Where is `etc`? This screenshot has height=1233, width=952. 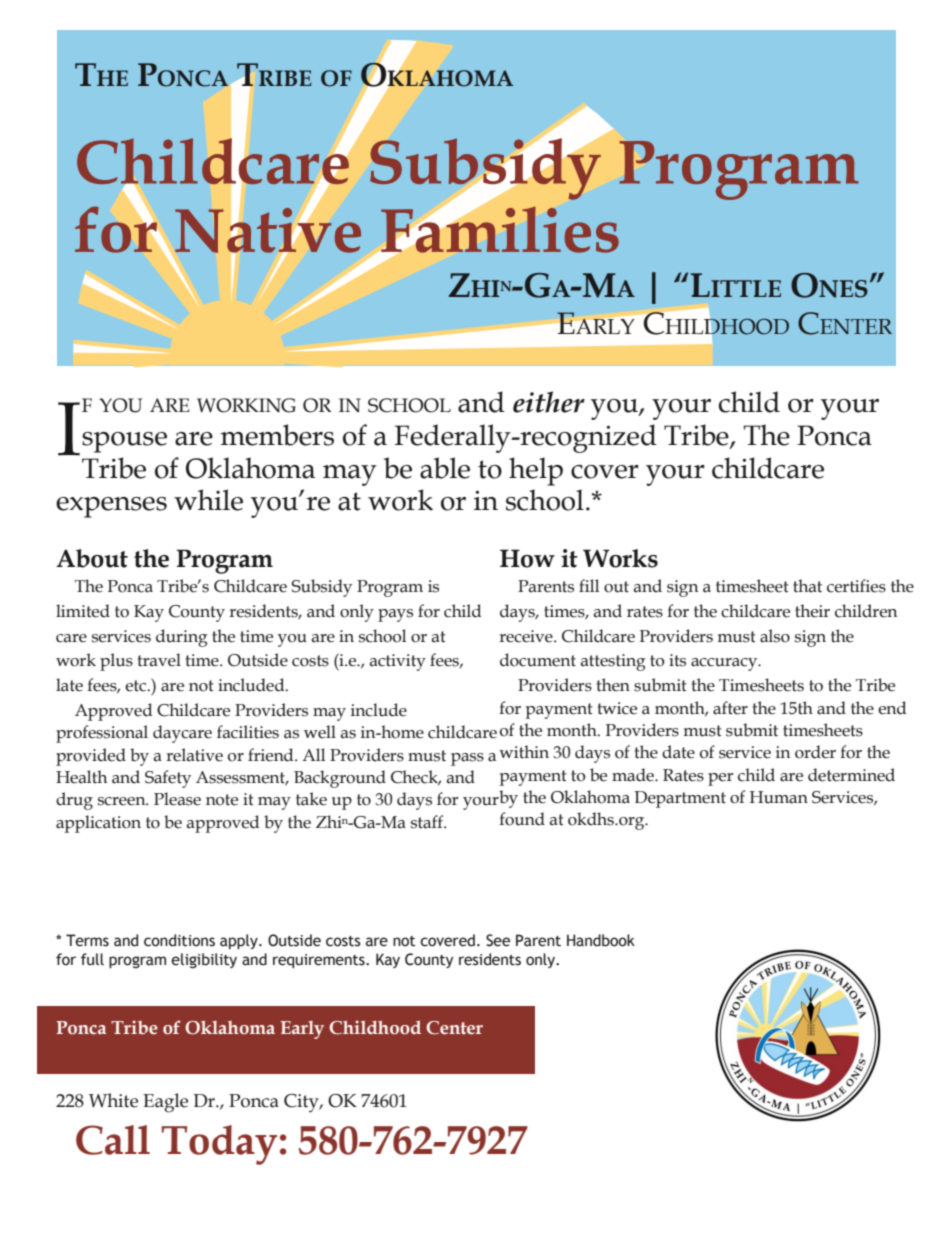
etc is located at coordinates (137, 686).
